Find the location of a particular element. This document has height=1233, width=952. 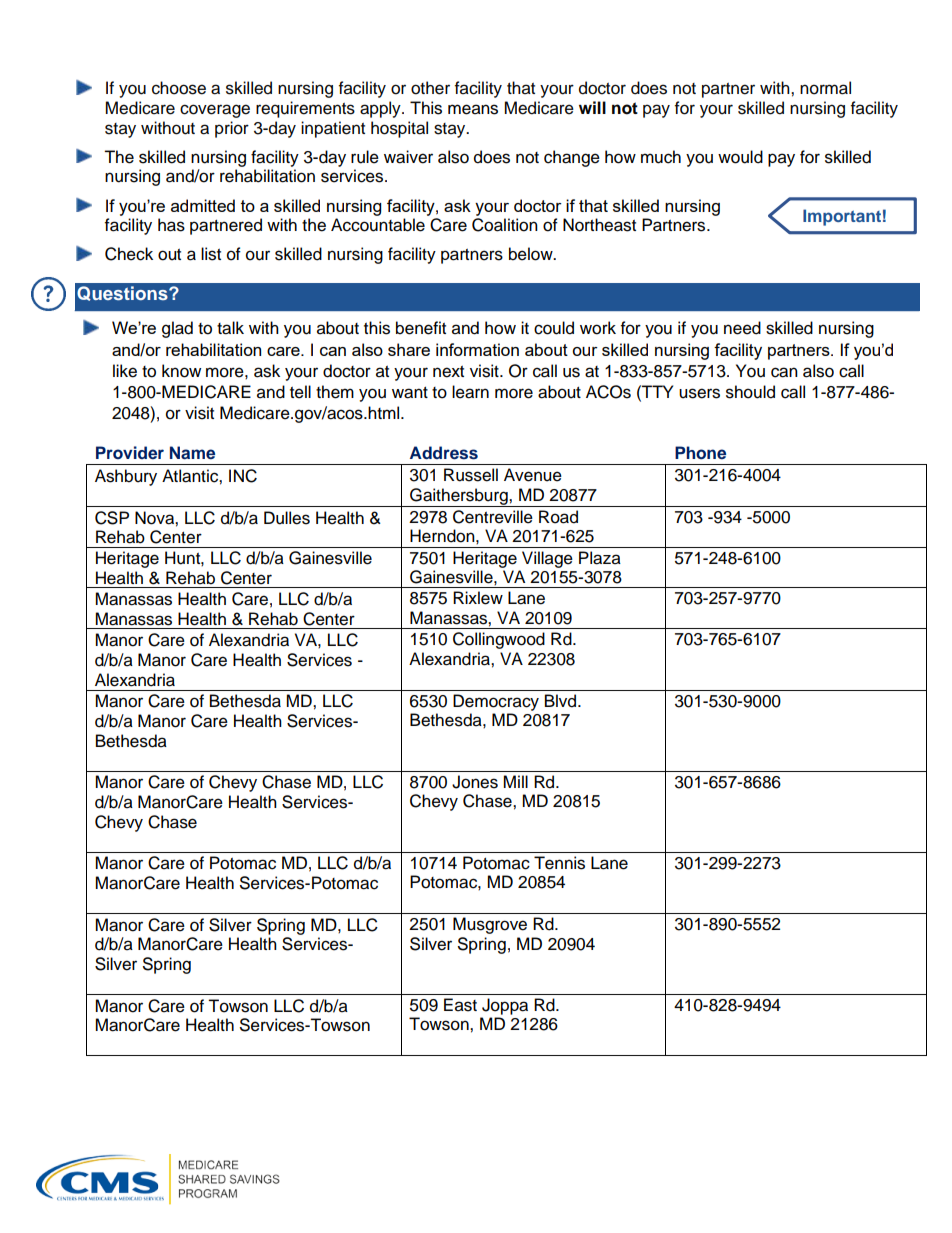

Russell is located at coordinates (471, 475).
